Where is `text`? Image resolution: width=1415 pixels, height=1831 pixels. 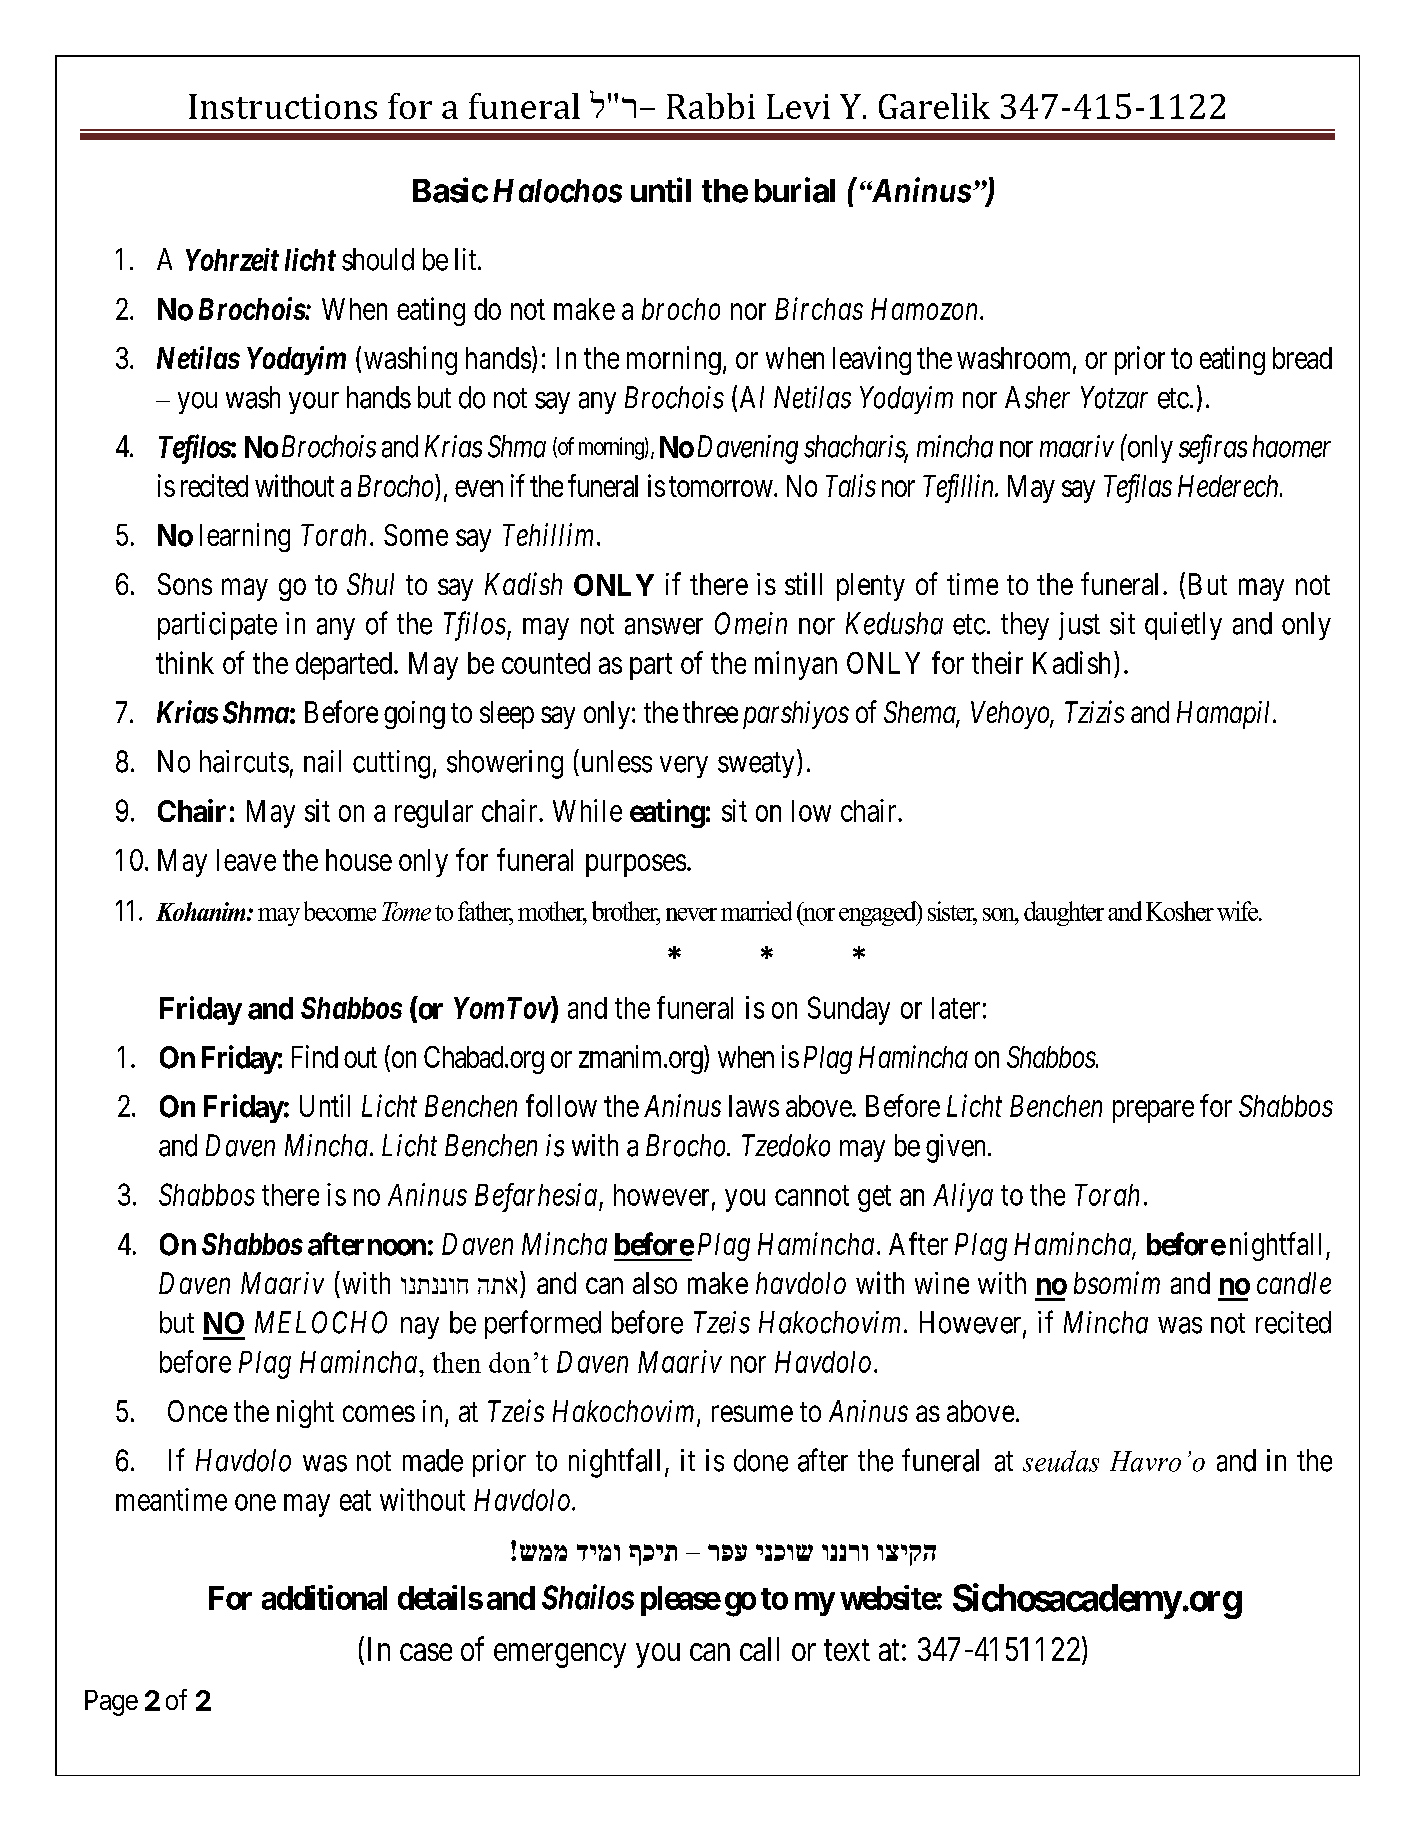 text is located at coordinates (847, 1650).
